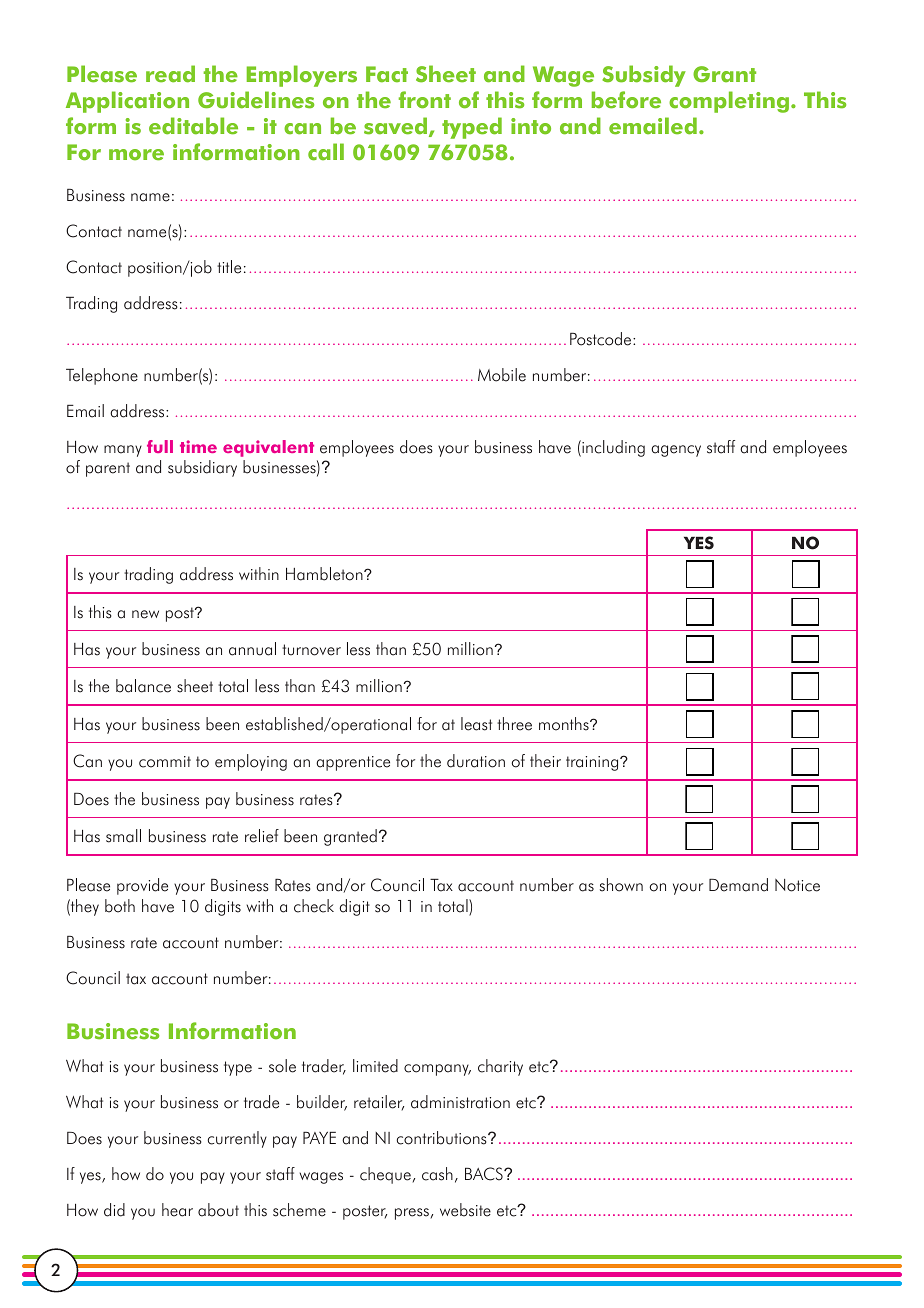 Image resolution: width=924 pixels, height=1308 pixels. Describe the element at coordinates (437, 1174) in the document. I see `cash` at that location.
